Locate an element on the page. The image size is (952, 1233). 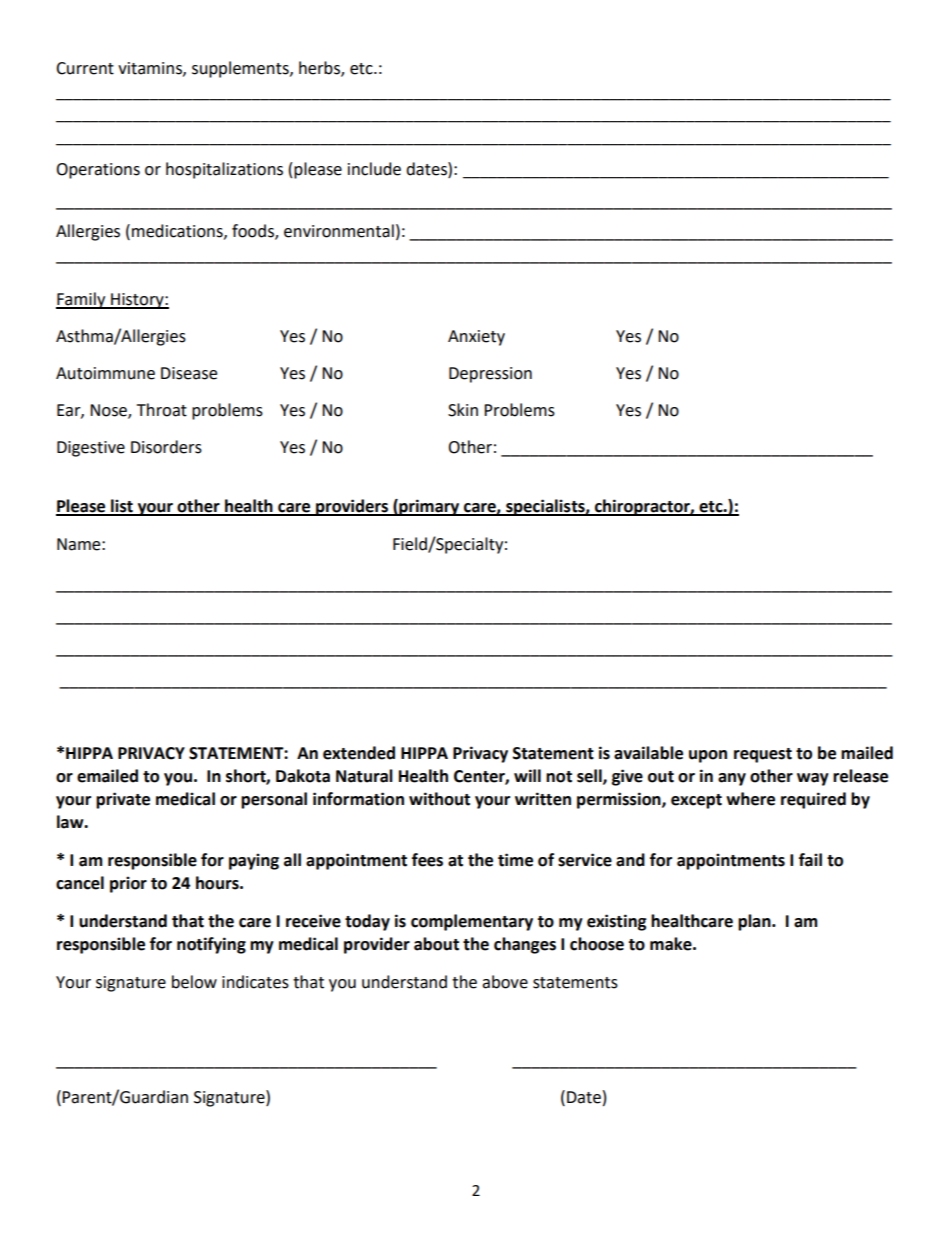
vitamins is located at coordinates (151, 69).
